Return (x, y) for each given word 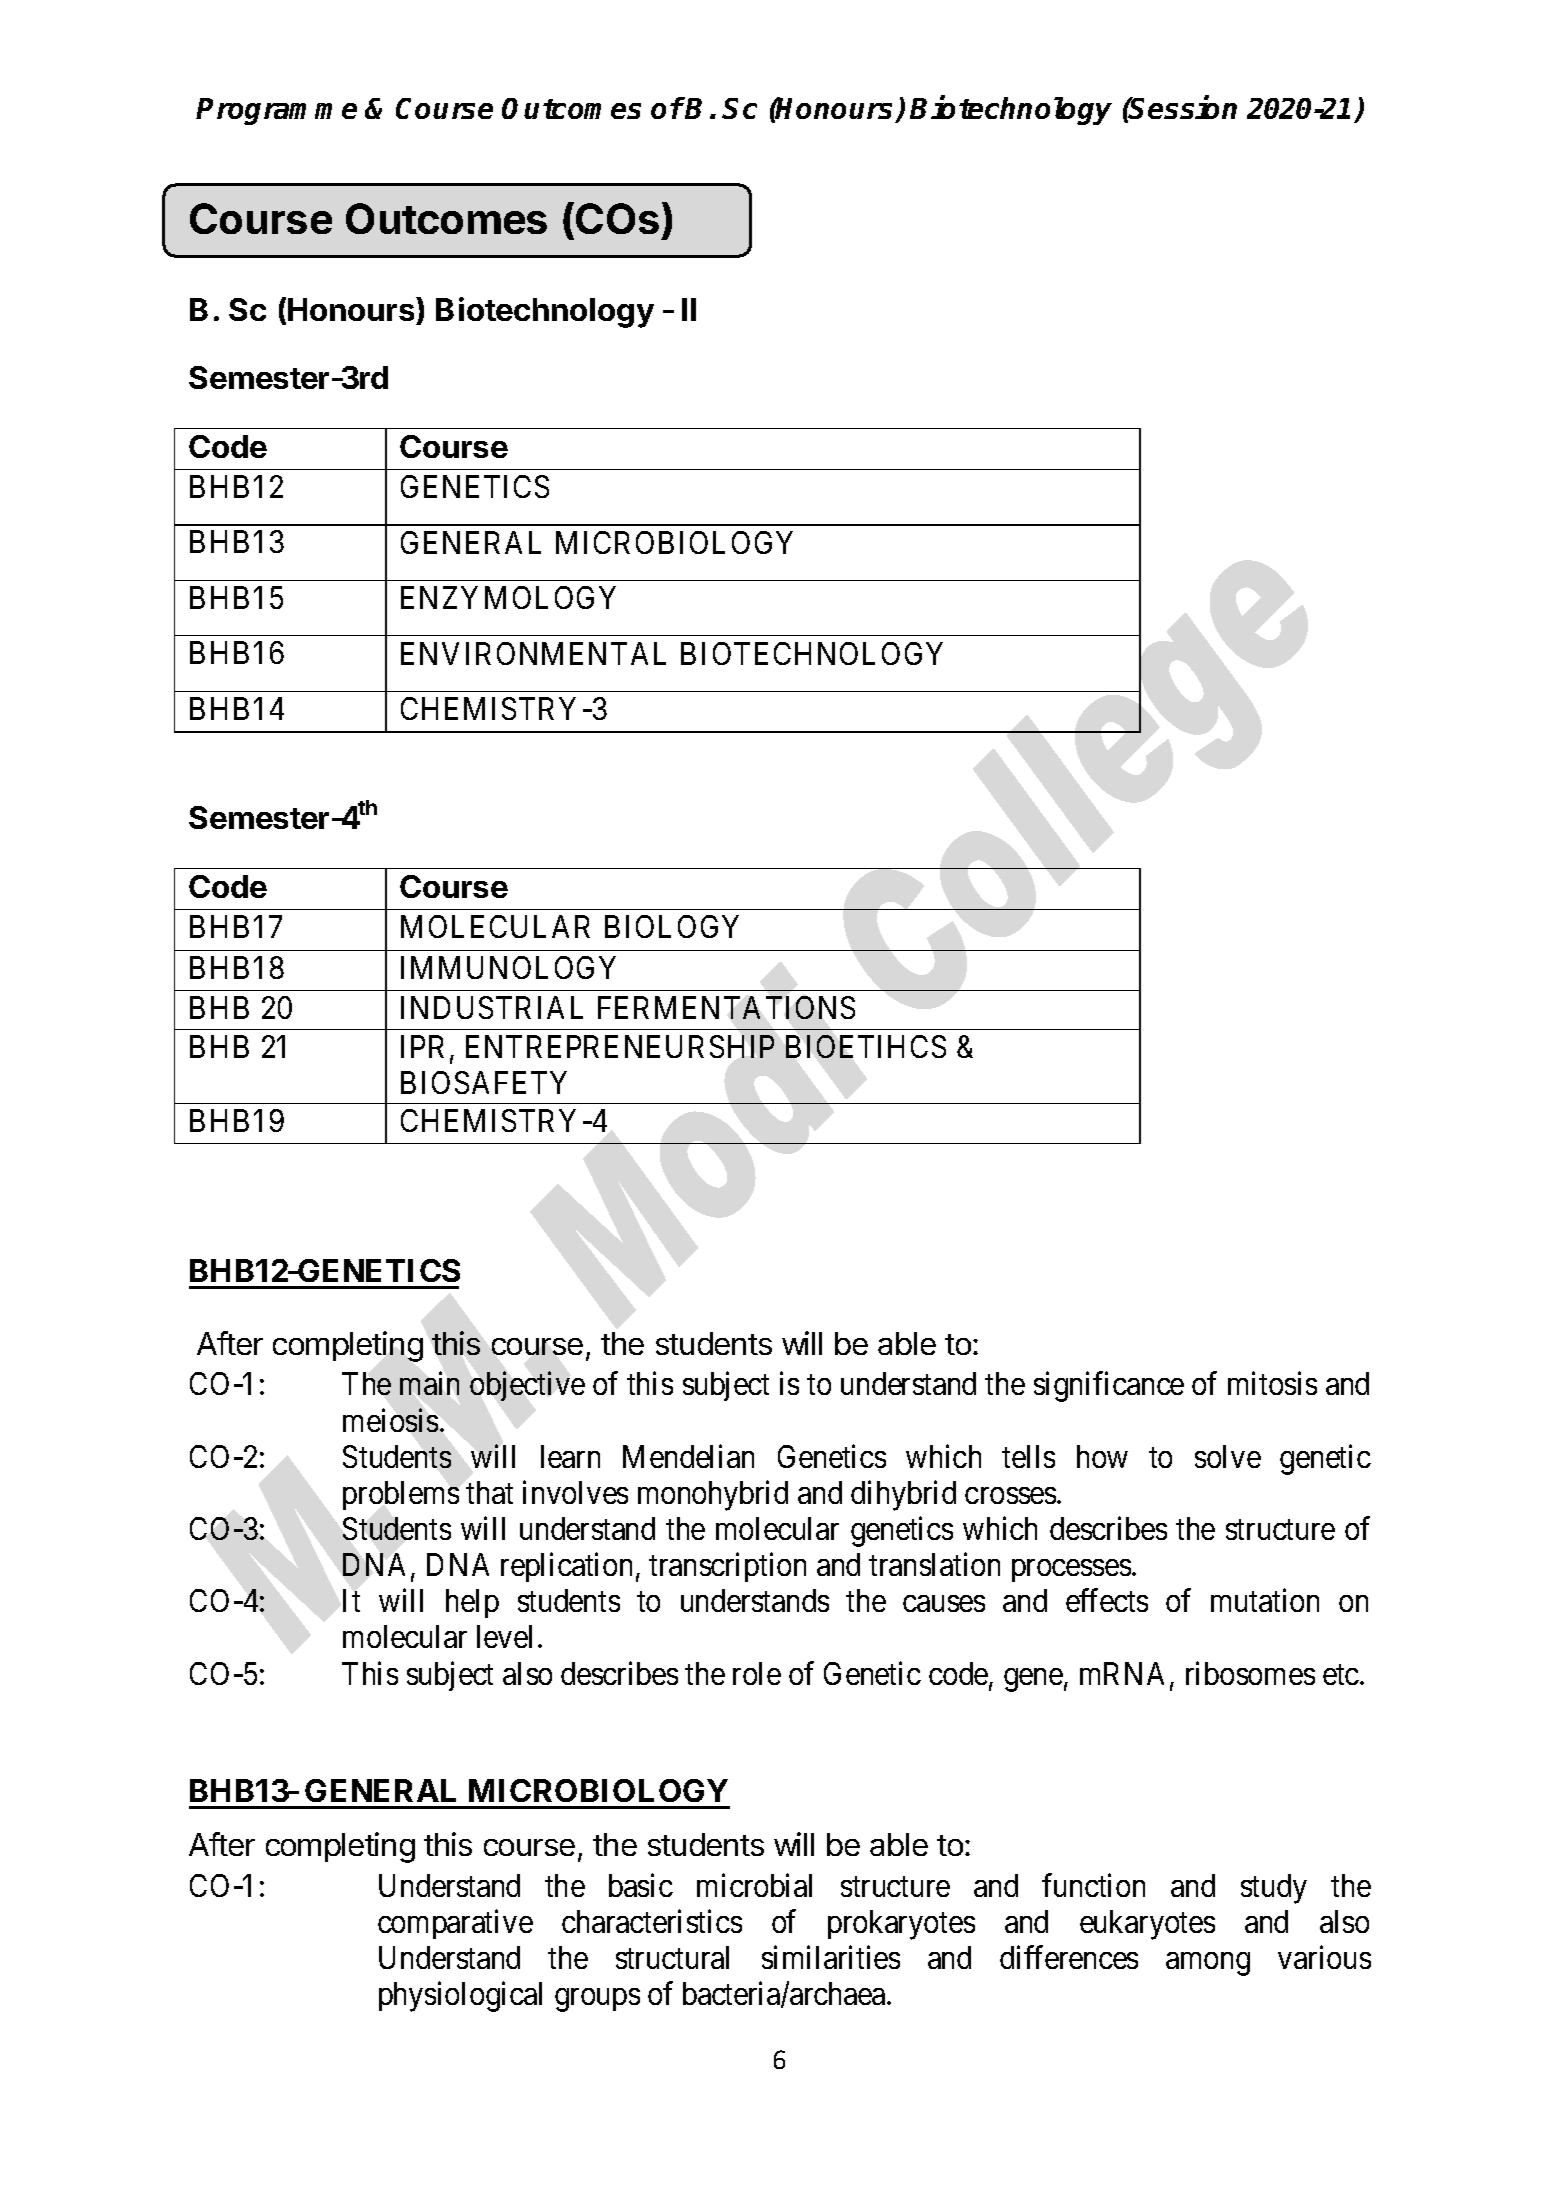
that (489, 1492)
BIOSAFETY (484, 1082)
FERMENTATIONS (726, 1007)
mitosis (1272, 1383)
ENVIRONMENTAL (533, 653)
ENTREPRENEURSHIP (620, 1046)
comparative (455, 1924)
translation (934, 1564)
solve (1228, 1456)
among (1208, 1964)
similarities (831, 1957)
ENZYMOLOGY (508, 597)
